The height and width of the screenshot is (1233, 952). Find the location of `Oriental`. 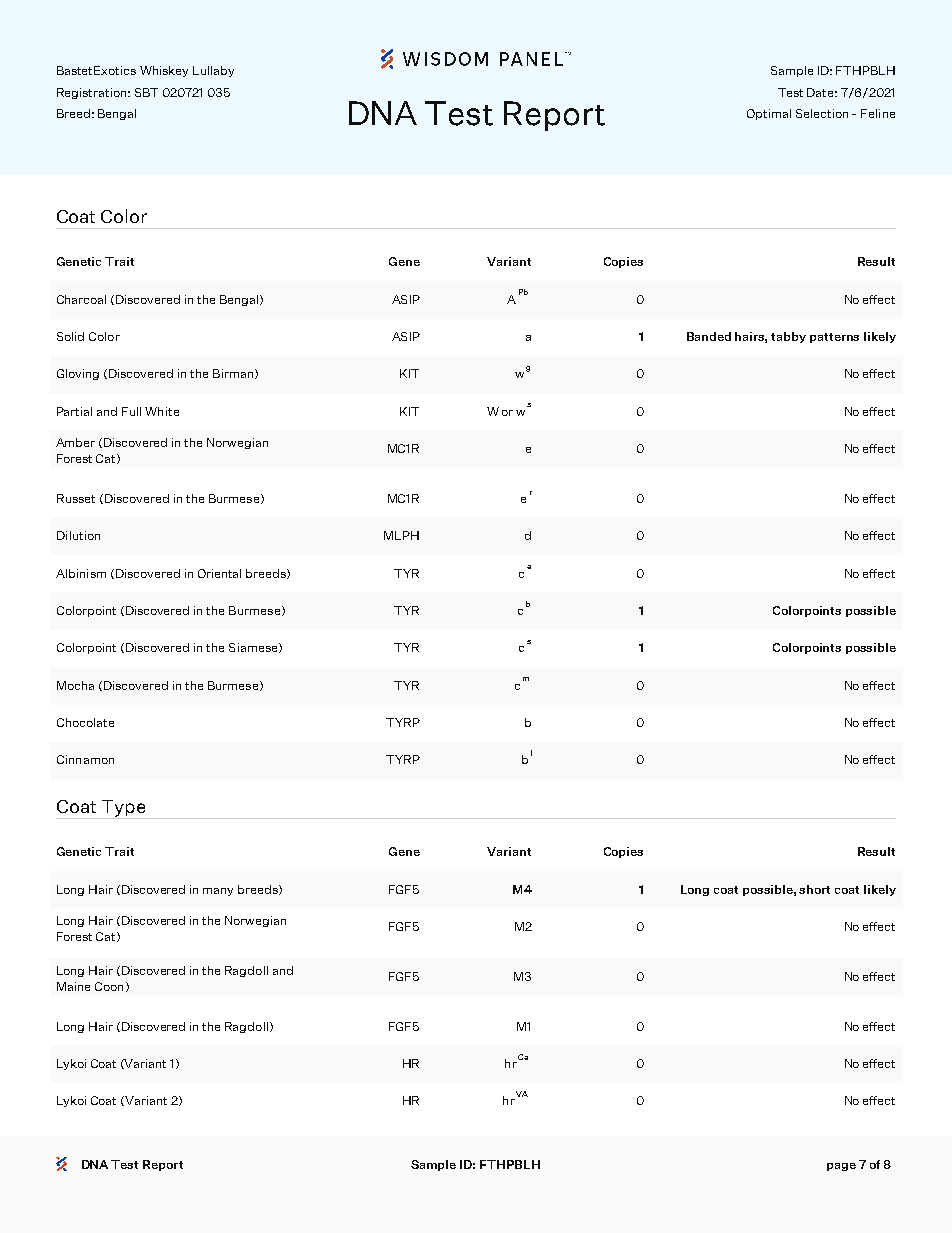

Oriental is located at coordinates (219, 573).
